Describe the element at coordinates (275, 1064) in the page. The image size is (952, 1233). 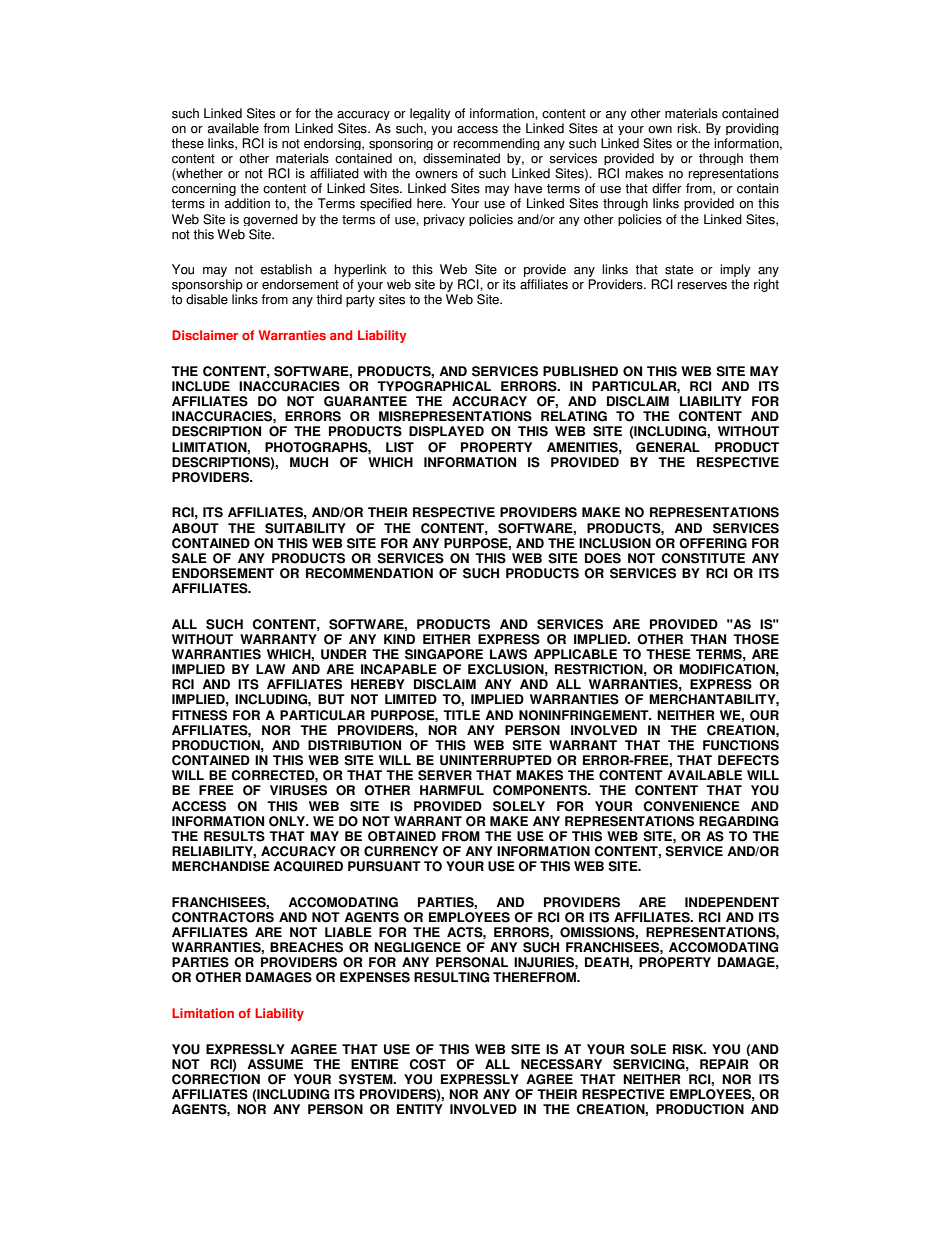
I see `ASSUME` at that location.
